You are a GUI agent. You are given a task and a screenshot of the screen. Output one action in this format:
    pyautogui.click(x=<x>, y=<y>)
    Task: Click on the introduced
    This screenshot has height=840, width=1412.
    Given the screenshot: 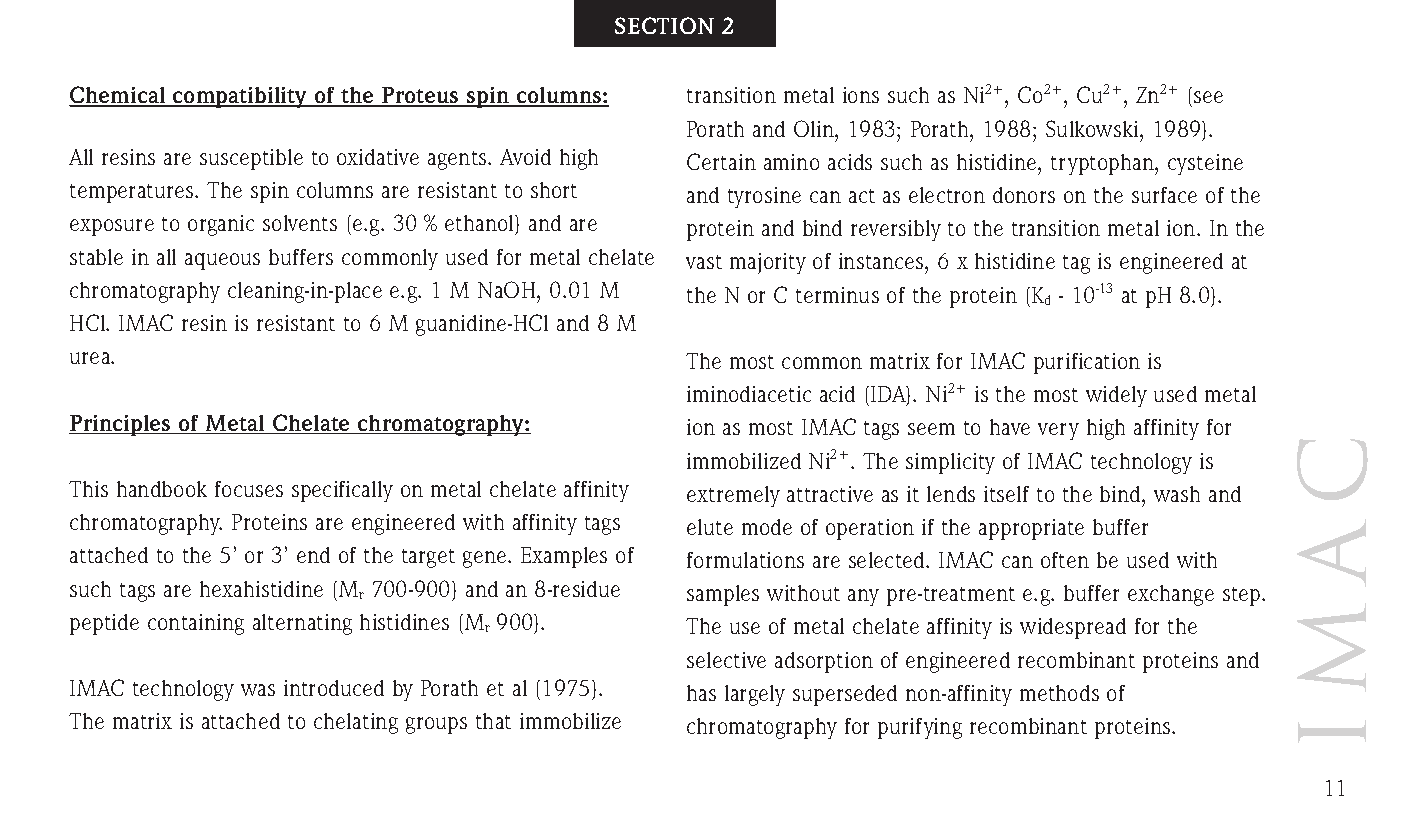 What is the action you would take?
    pyautogui.click(x=334, y=688)
